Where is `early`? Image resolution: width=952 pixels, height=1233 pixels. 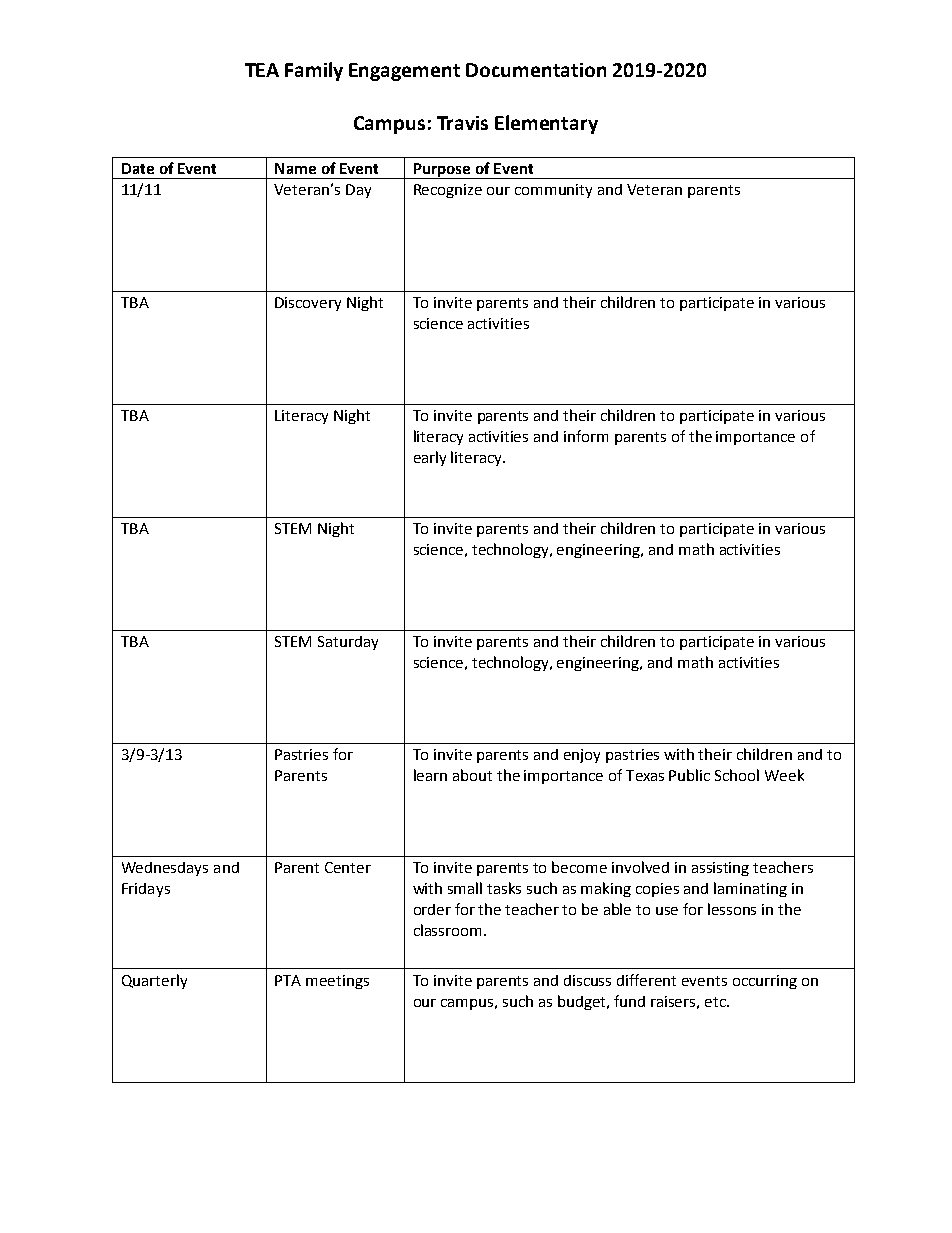 early is located at coordinates (430, 458).
